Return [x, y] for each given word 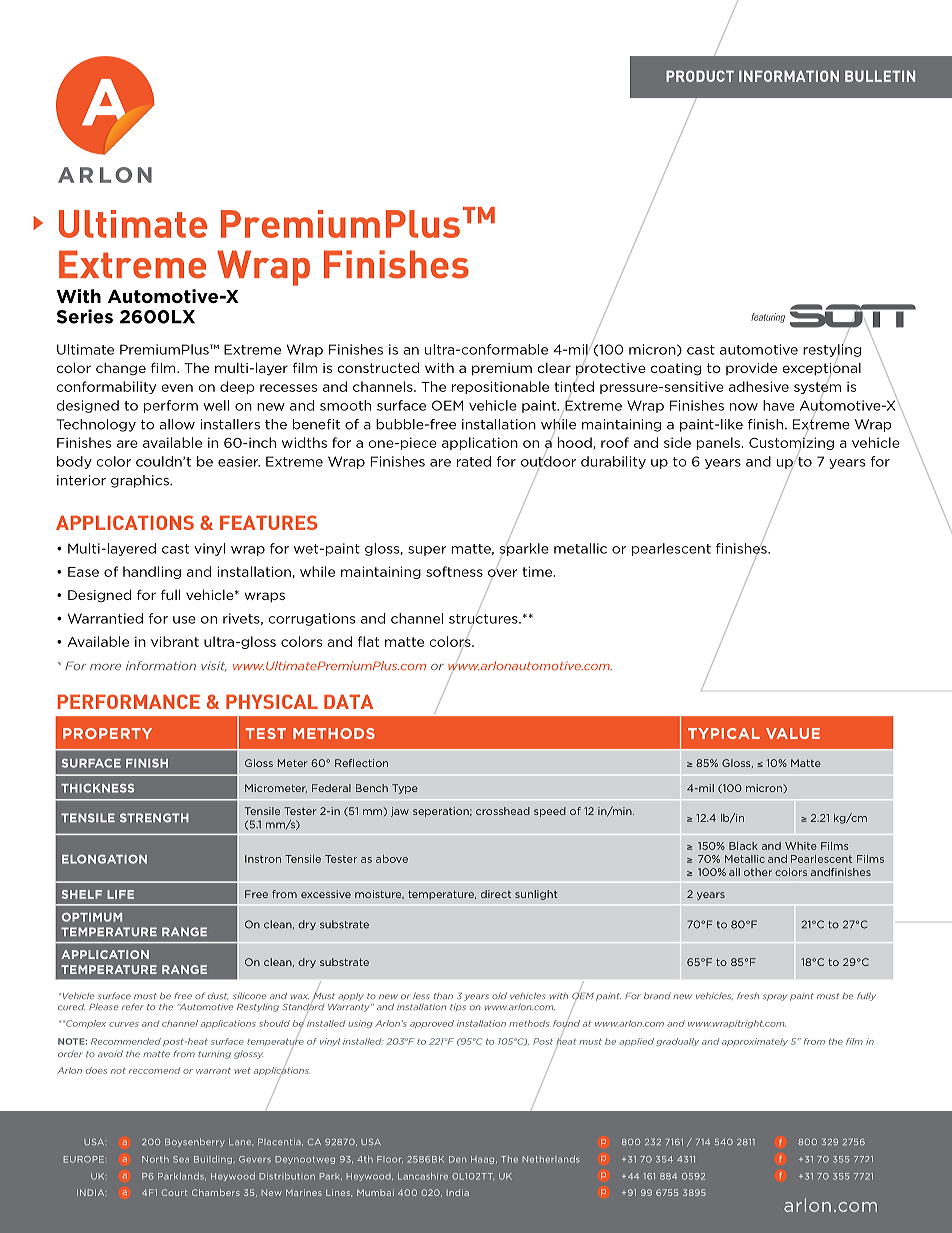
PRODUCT [700, 76]
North [155, 1159]
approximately [755, 1042]
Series [85, 316]
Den [457, 1159]
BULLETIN [880, 76]
